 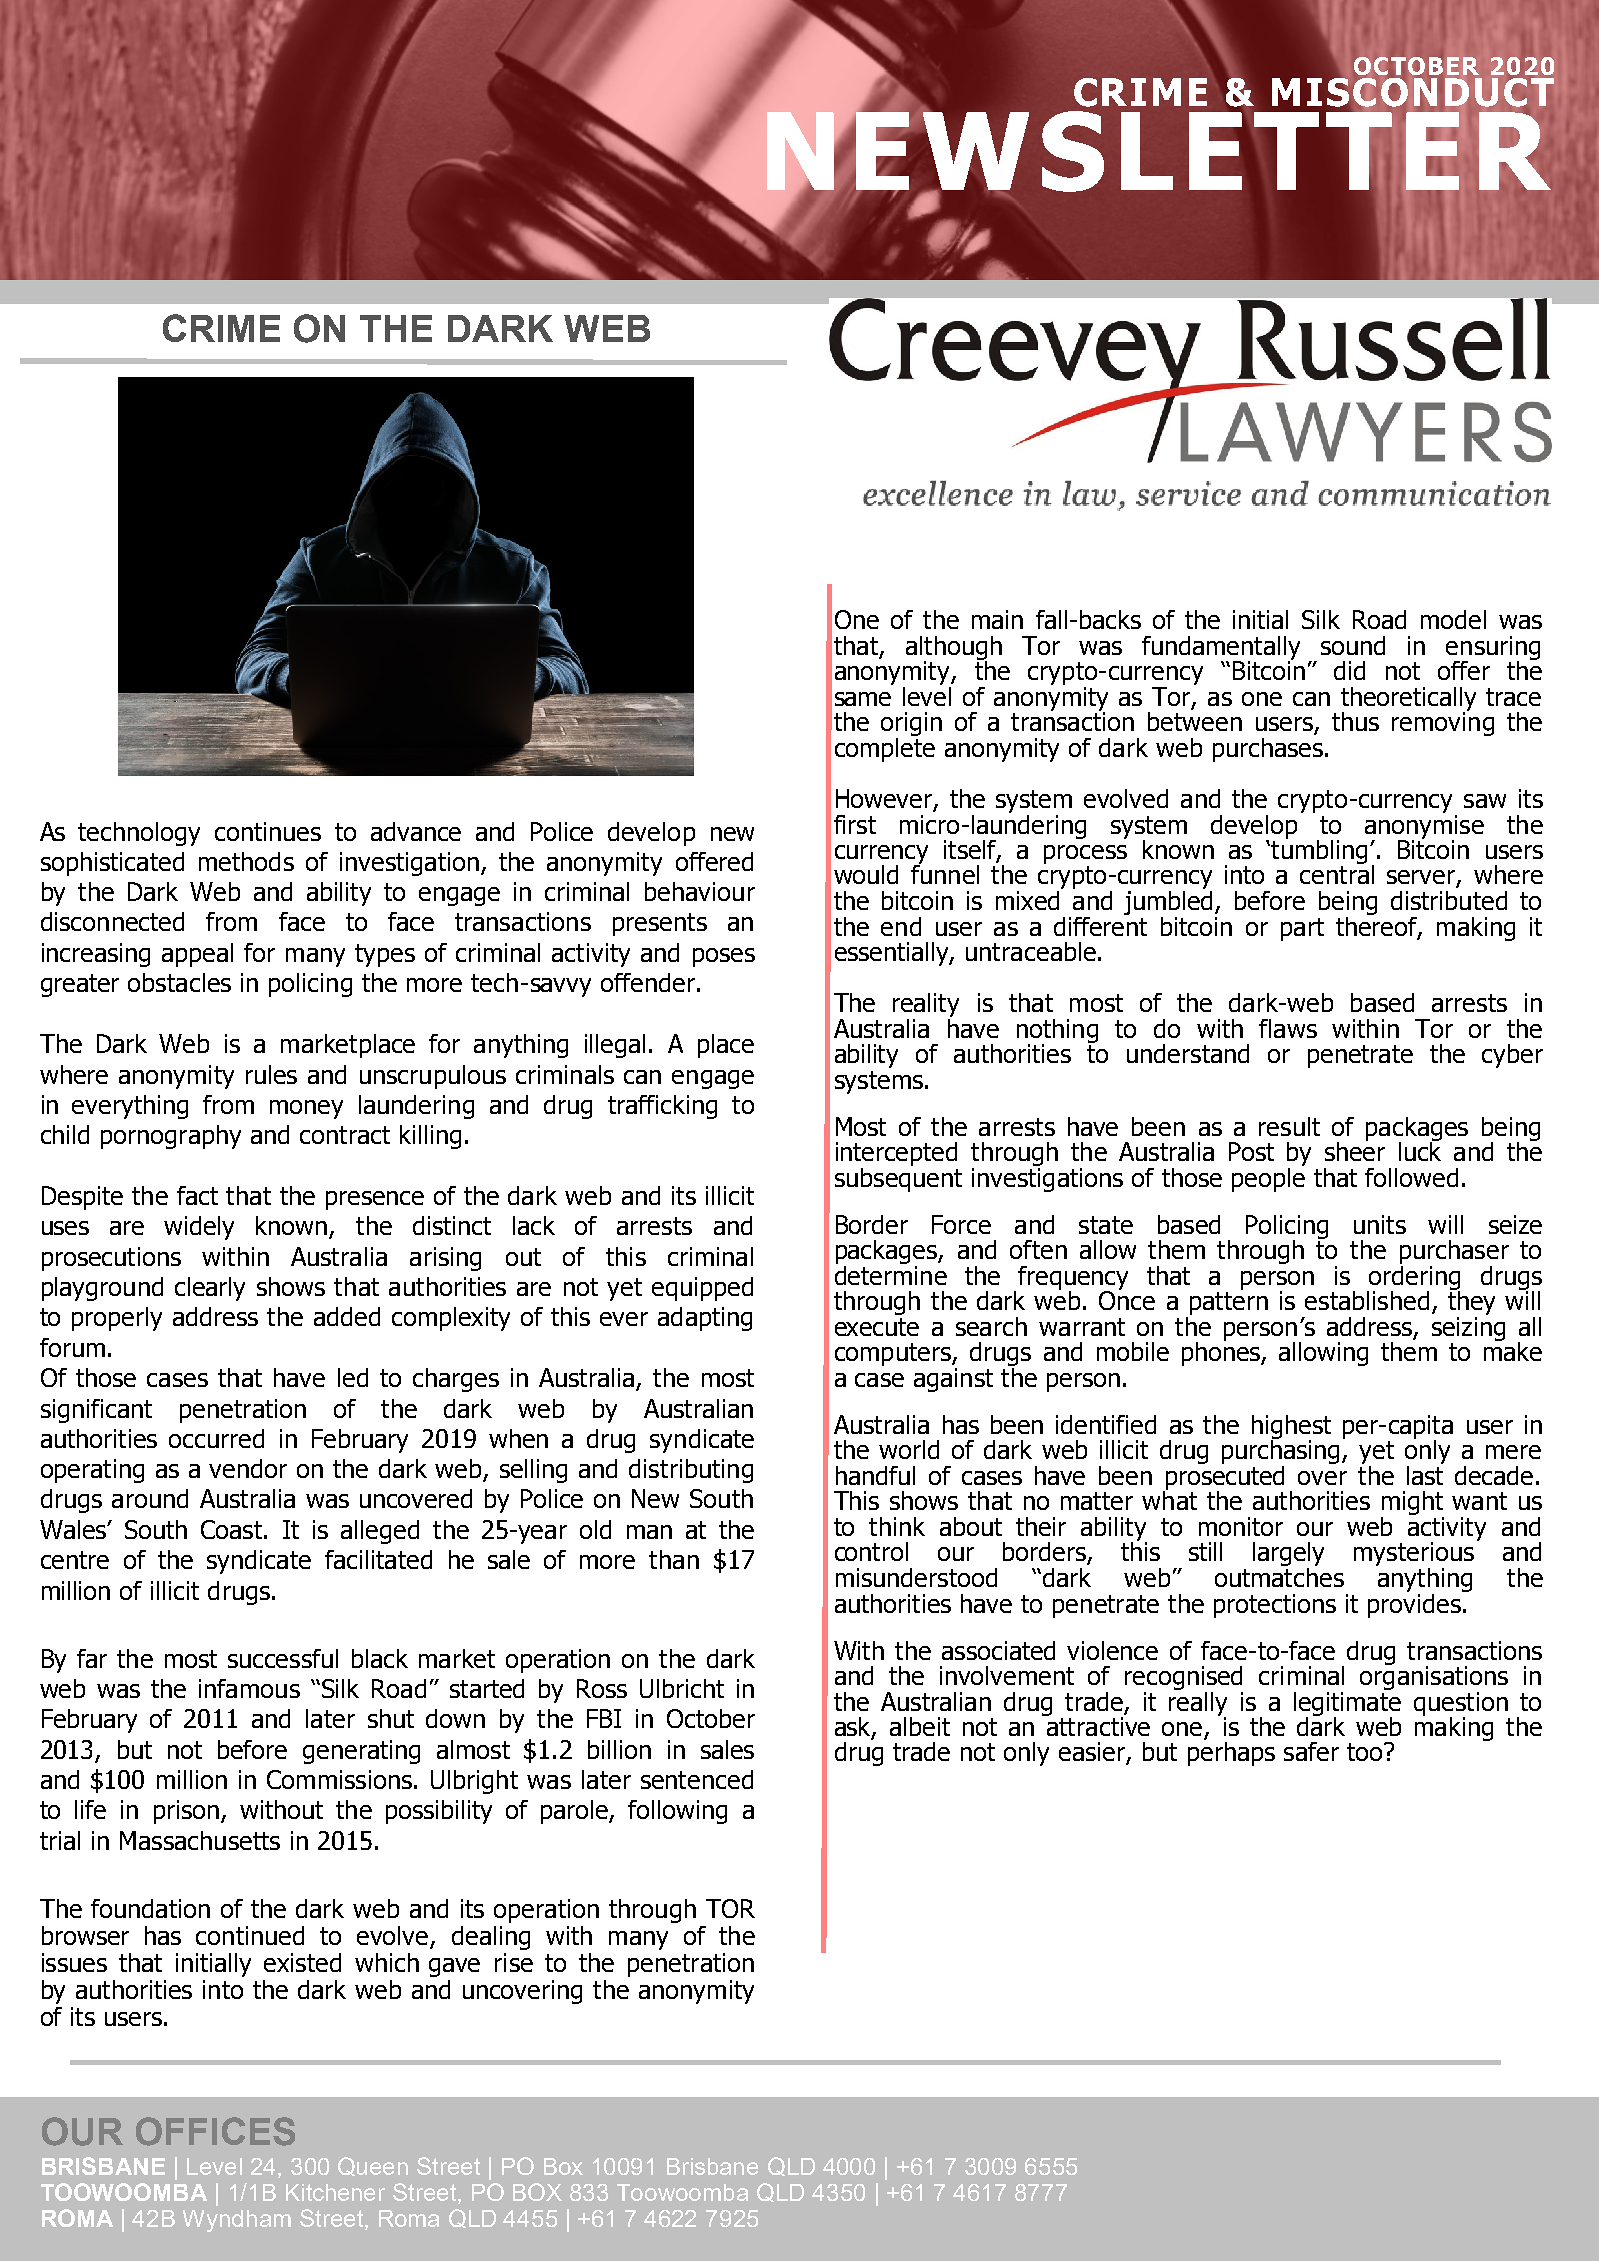 What do you see at coordinates (871, 1551) in the page?
I see `control` at bounding box center [871, 1551].
